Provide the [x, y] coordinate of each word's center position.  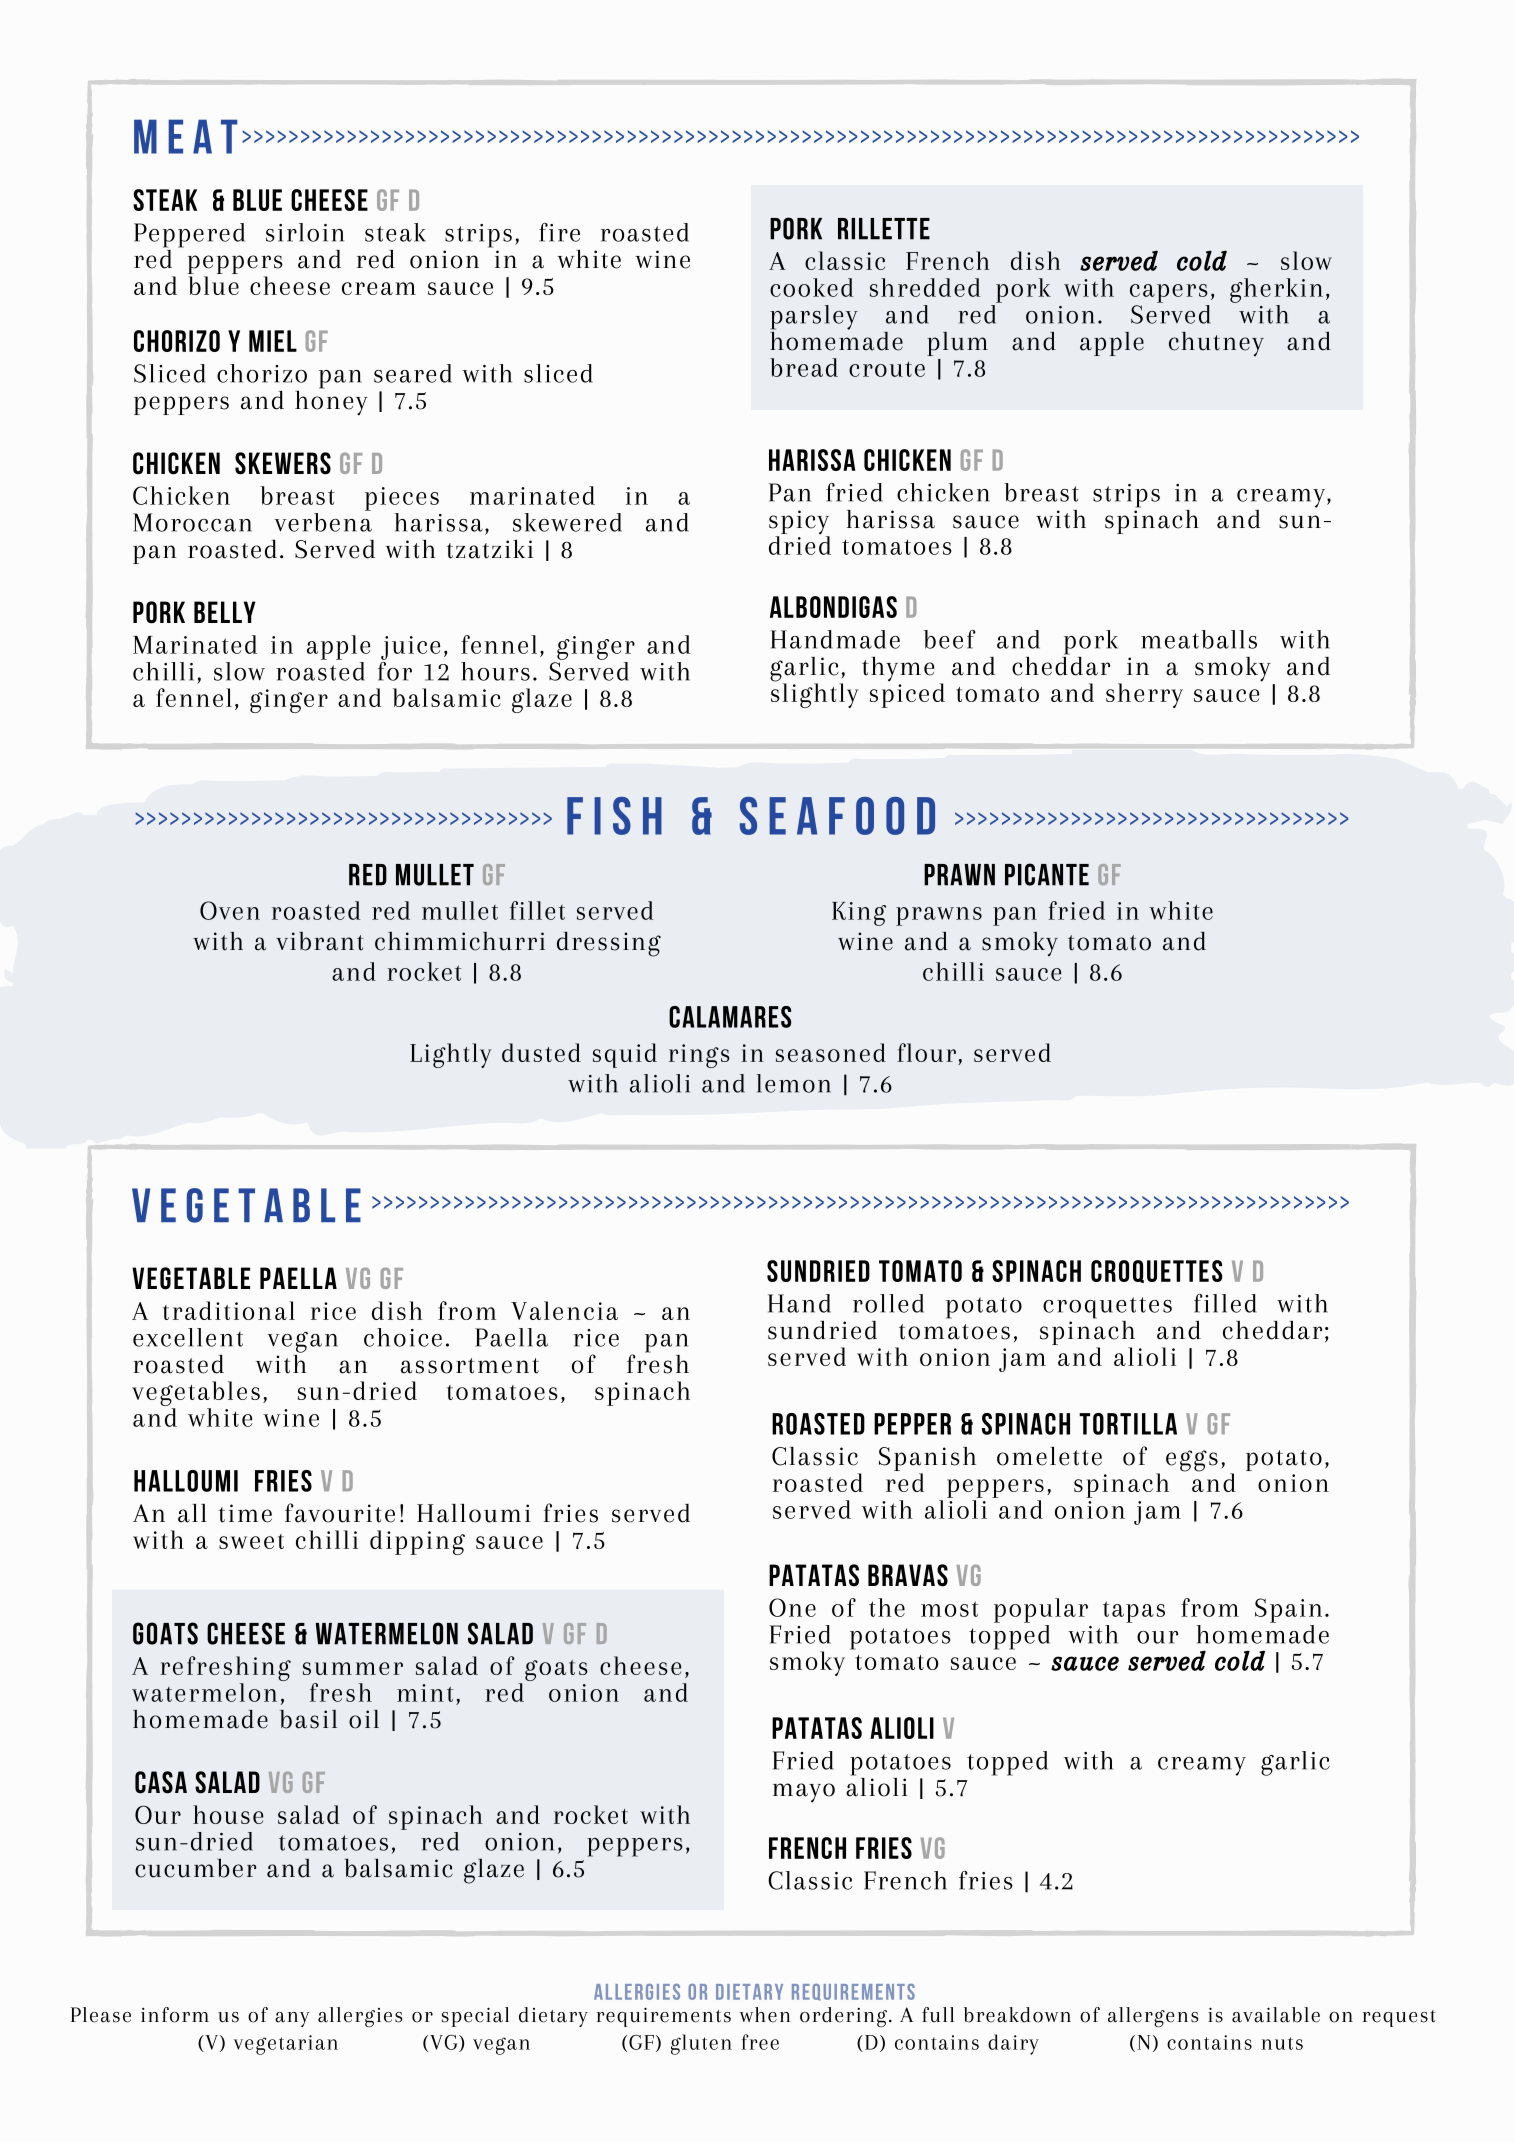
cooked [811, 287]
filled [1225, 1303]
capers [1169, 293]
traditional [229, 1310]
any [292, 2019]
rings [699, 1056]
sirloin [305, 232]
